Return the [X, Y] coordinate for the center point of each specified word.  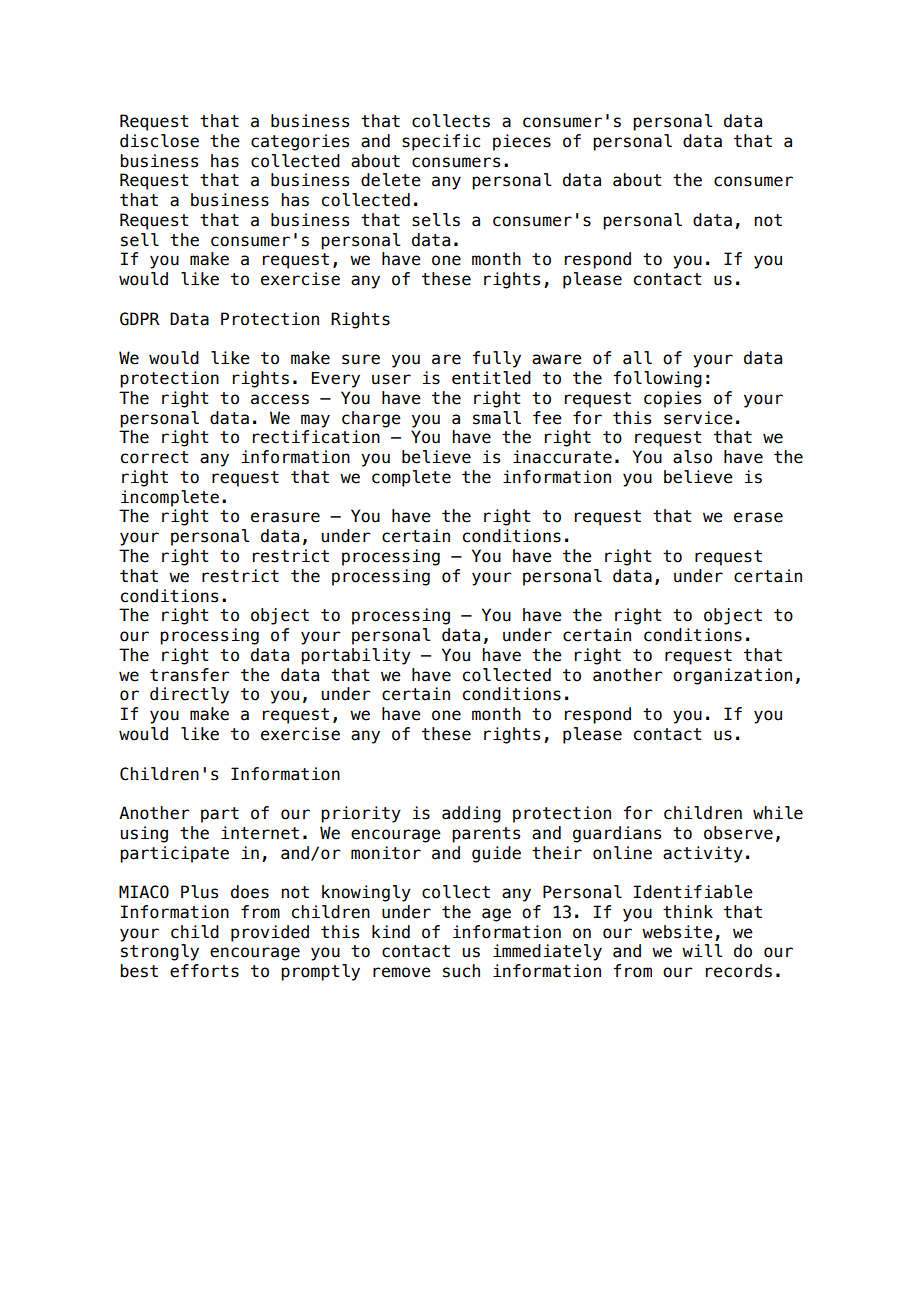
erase [758, 517]
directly [189, 695]
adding [471, 814]
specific [441, 142]
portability [356, 656]
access [280, 399]
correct [155, 457]
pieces [522, 142]
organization [732, 676]
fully [497, 359]
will [702, 950]
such [461, 971]
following [658, 379]
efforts [204, 971]
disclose [159, 141]
